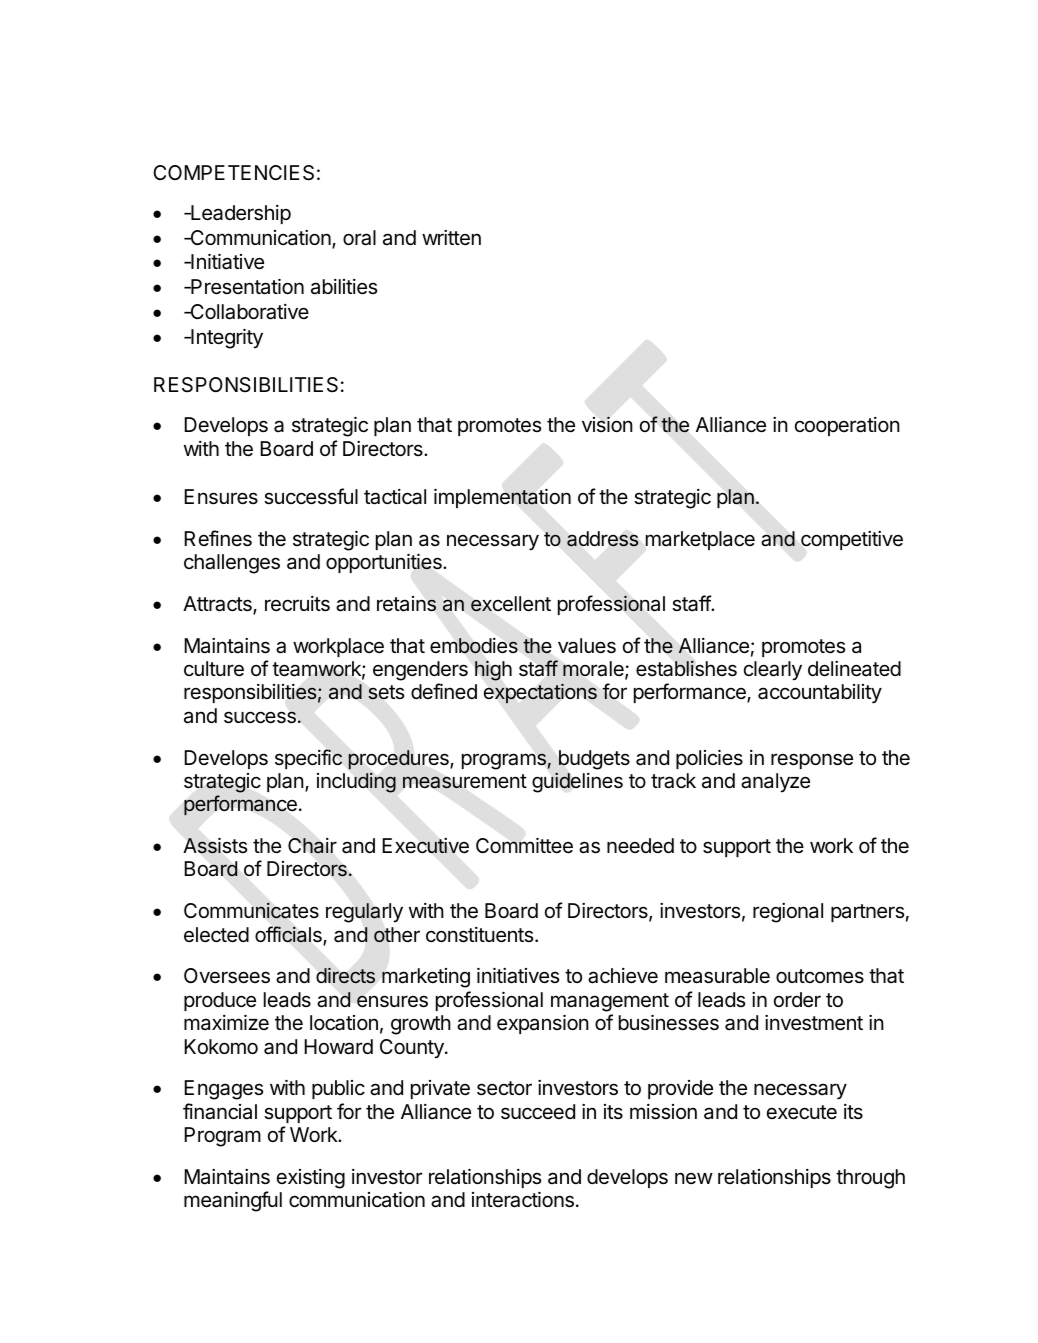  I want to click on Chair, so click(312, 846).
